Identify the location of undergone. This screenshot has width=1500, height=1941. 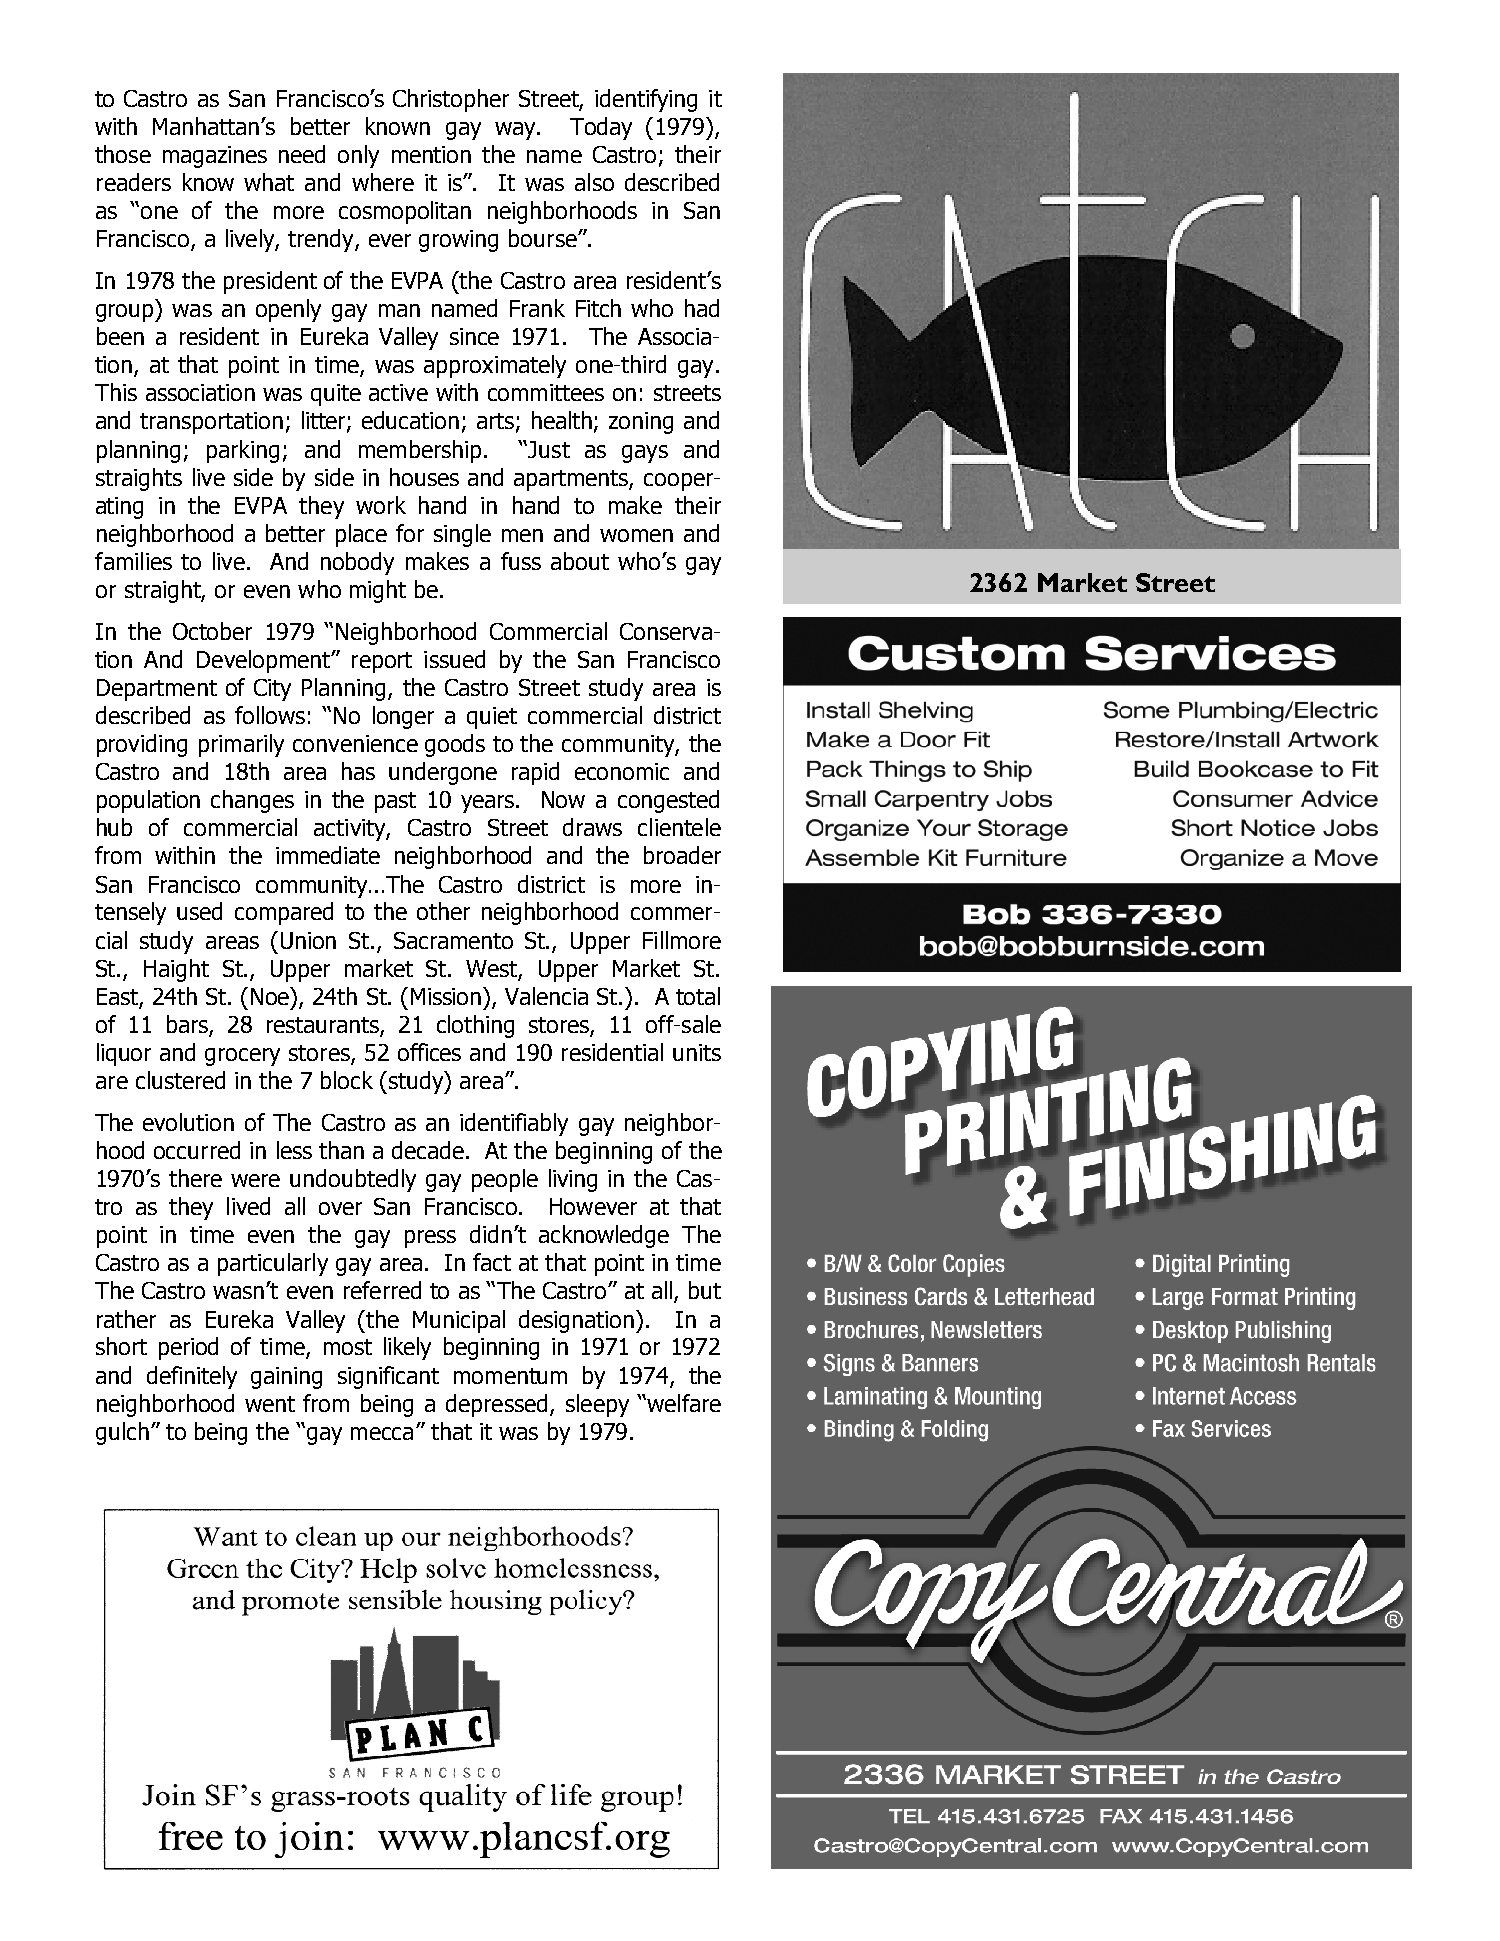
(443, 773).
